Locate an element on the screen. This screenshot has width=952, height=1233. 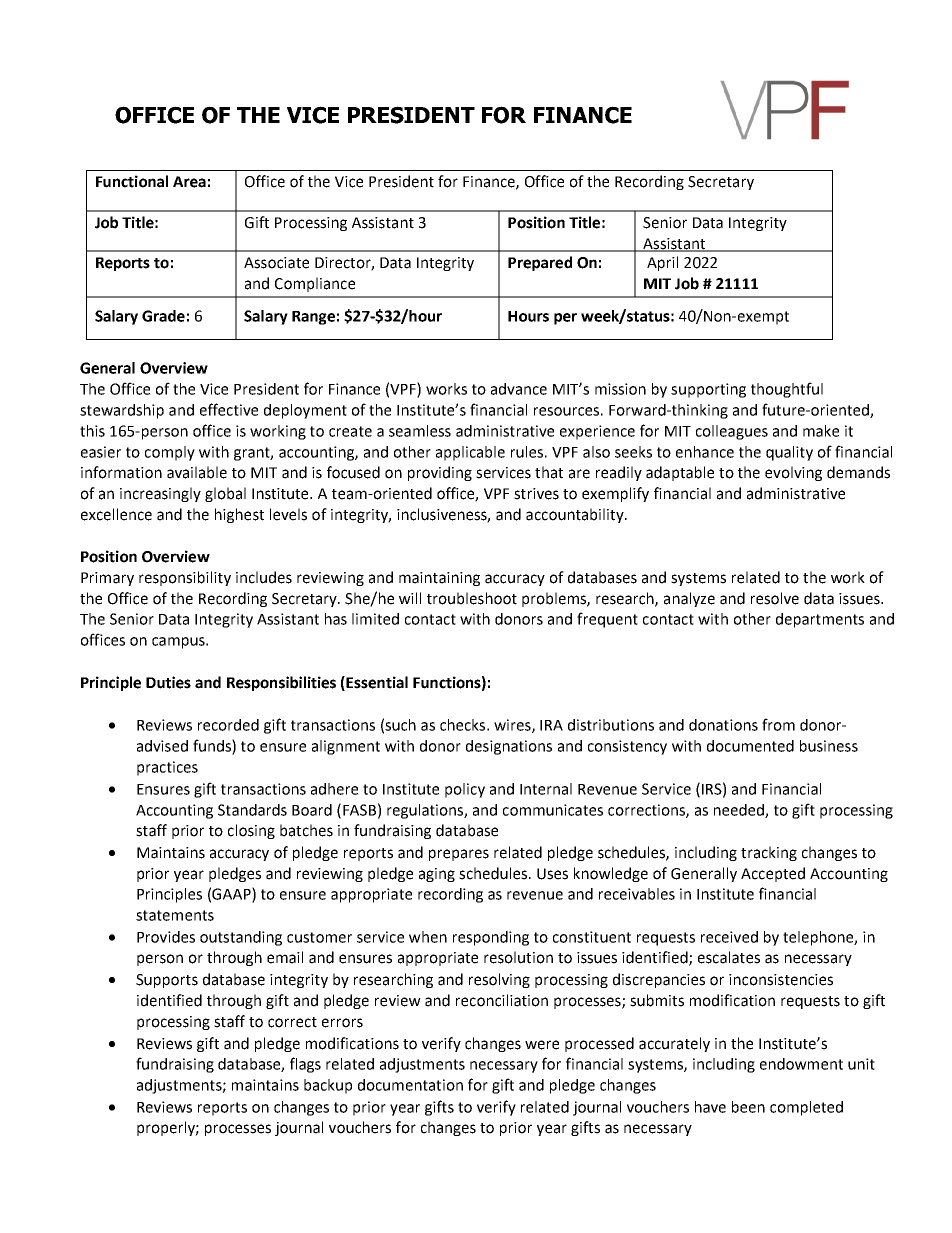
flags is located at coordinates (305, 1065).
